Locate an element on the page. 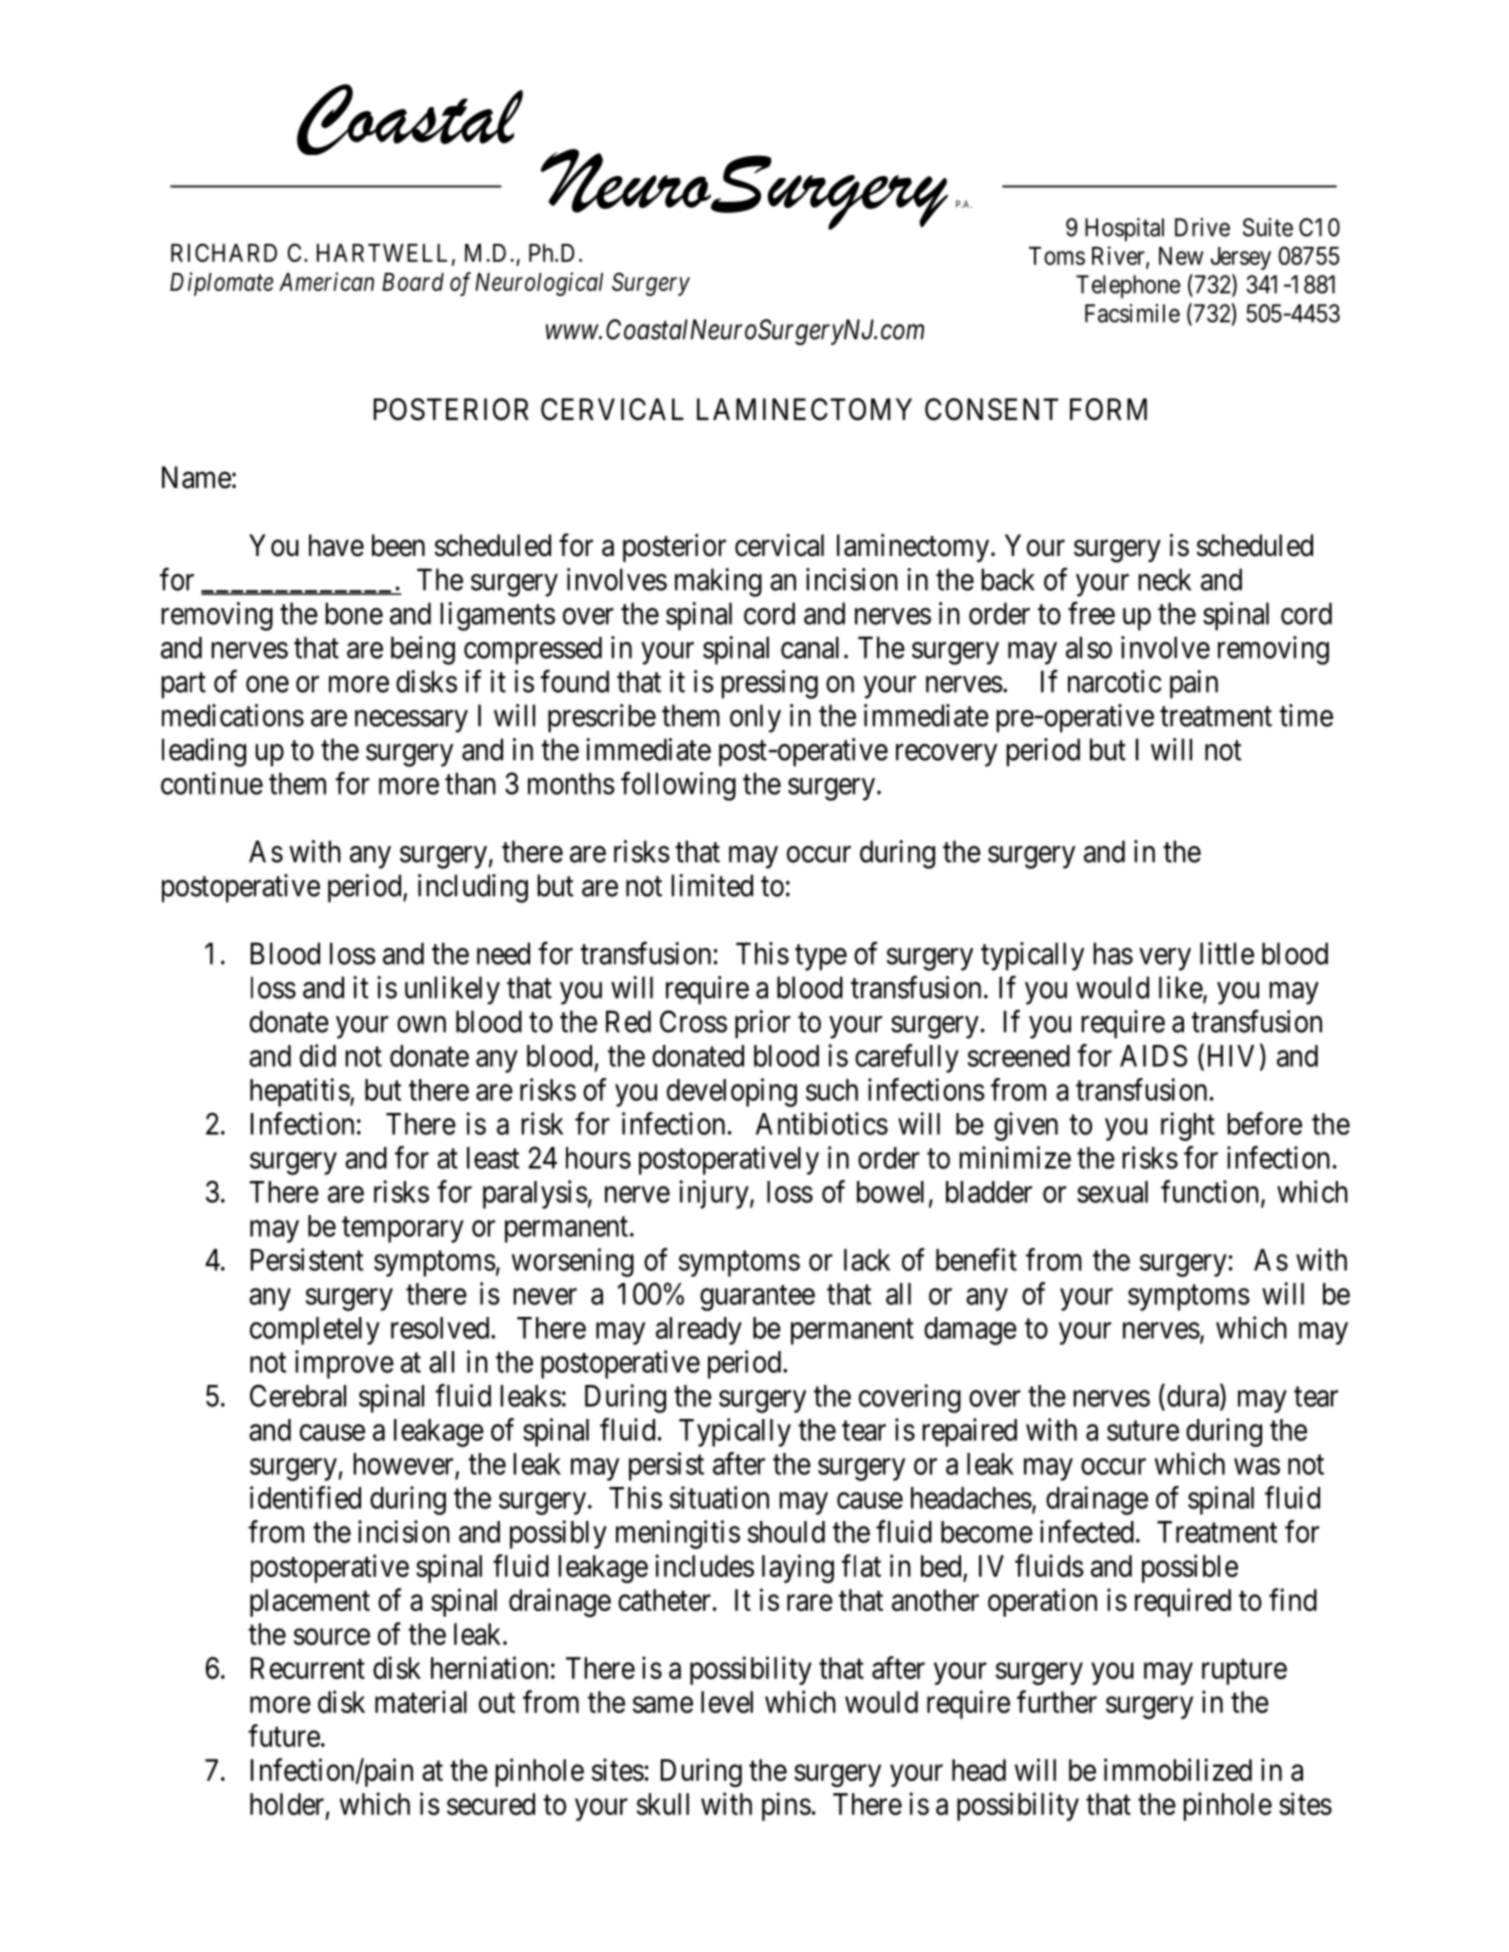 This page has width=1509, height=1952. future is located at coordinates (284, 1735).
